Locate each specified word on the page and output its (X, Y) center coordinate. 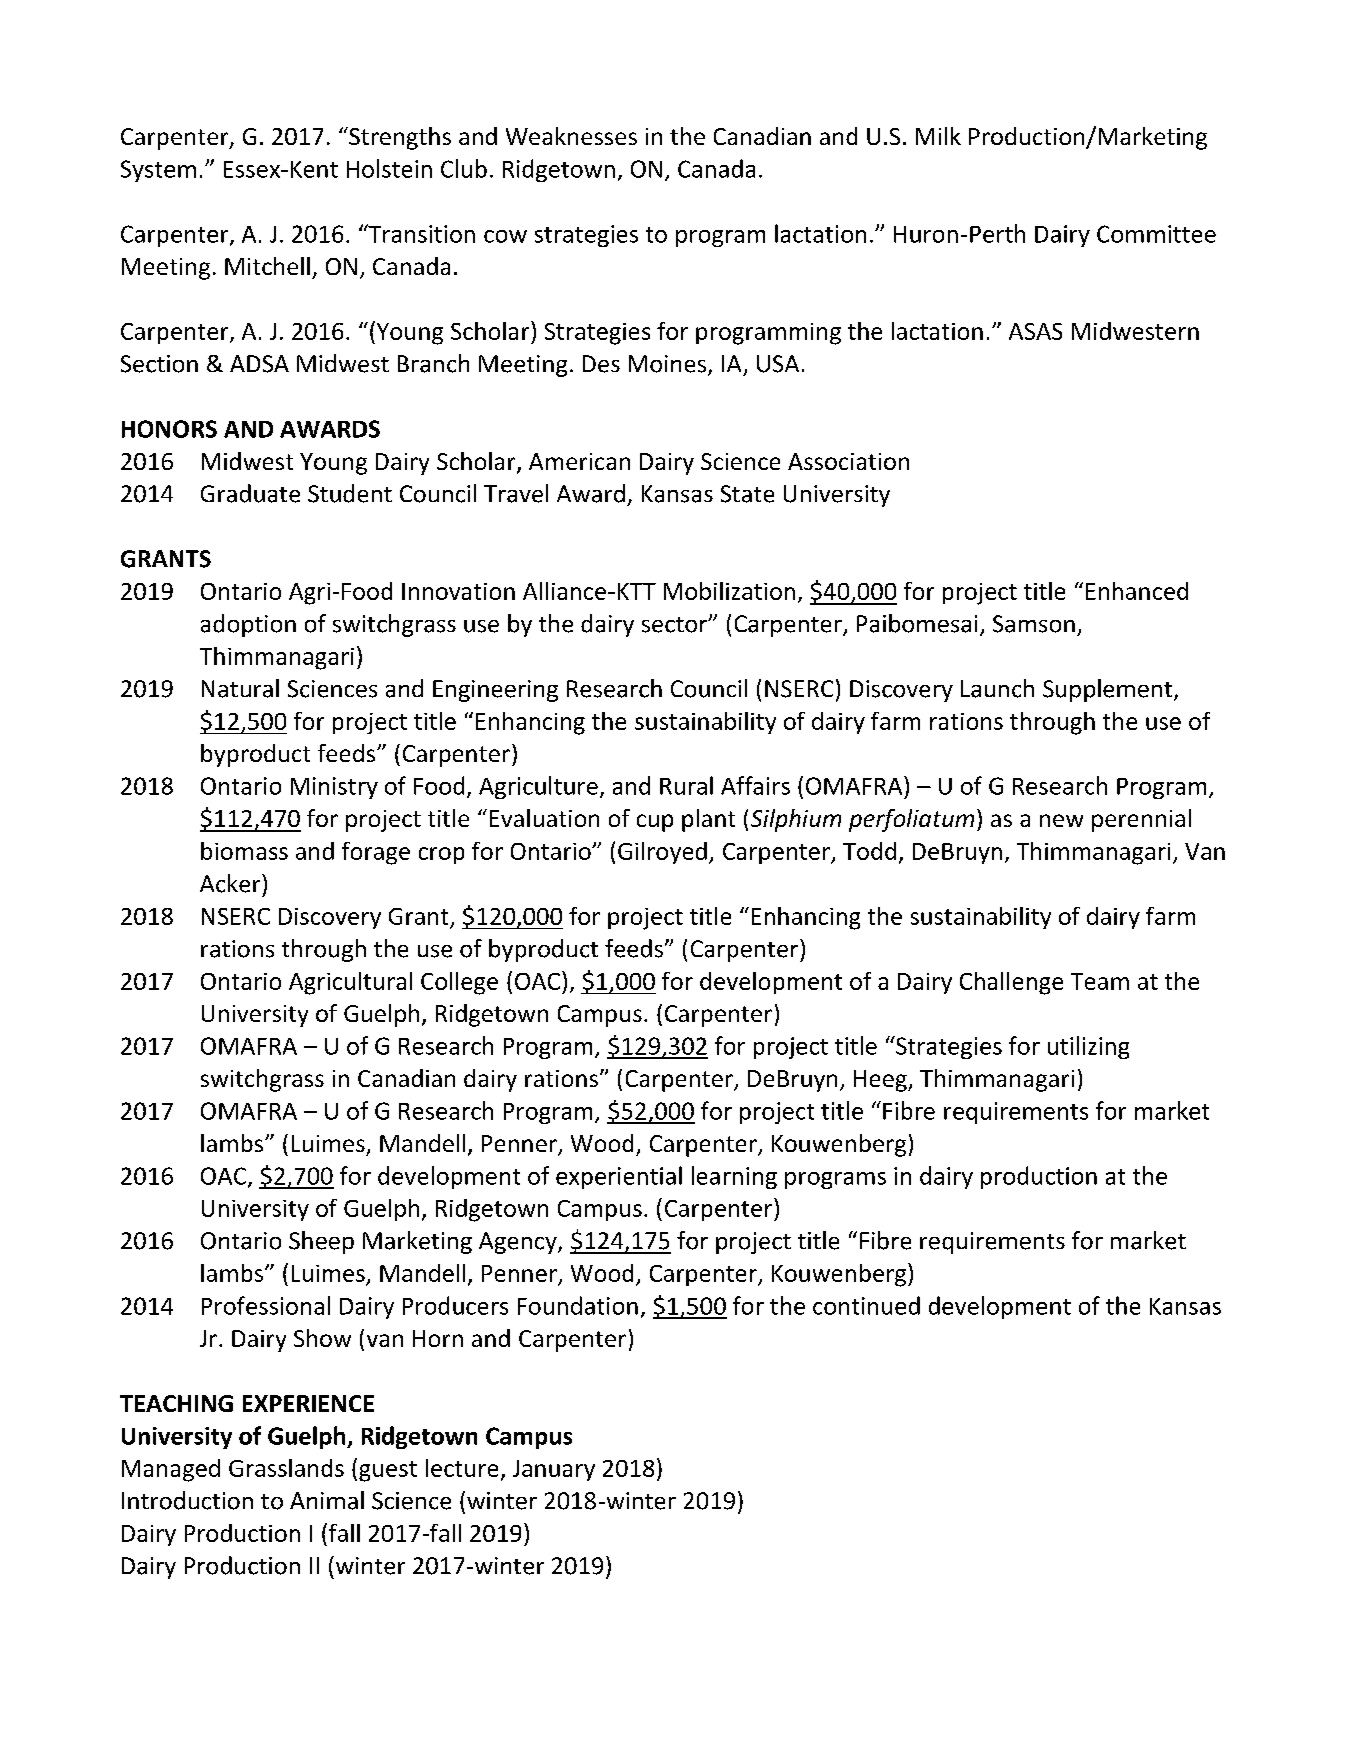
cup (655, 823)
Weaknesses (571, 136)
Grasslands (286, 1468)
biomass (244, 851)
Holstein (389, 168)
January (554, 1470)
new (1061, 820)
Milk (938, 136)
